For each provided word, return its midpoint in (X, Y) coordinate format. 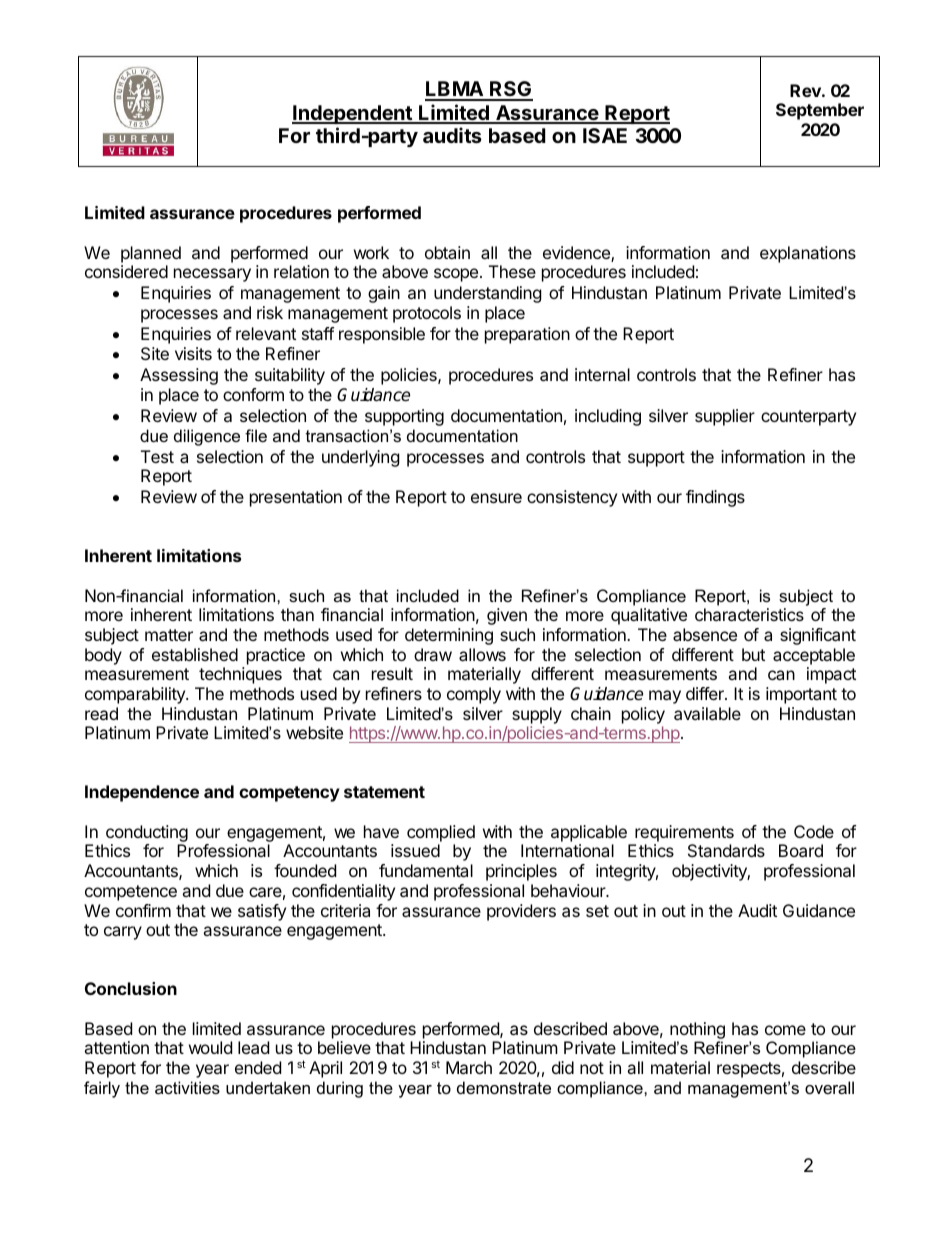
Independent (353, 114)
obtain (447, 252)
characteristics (749, 614)
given (507, 616)
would (210, 1047)
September (820, 111)
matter (169, 635)
